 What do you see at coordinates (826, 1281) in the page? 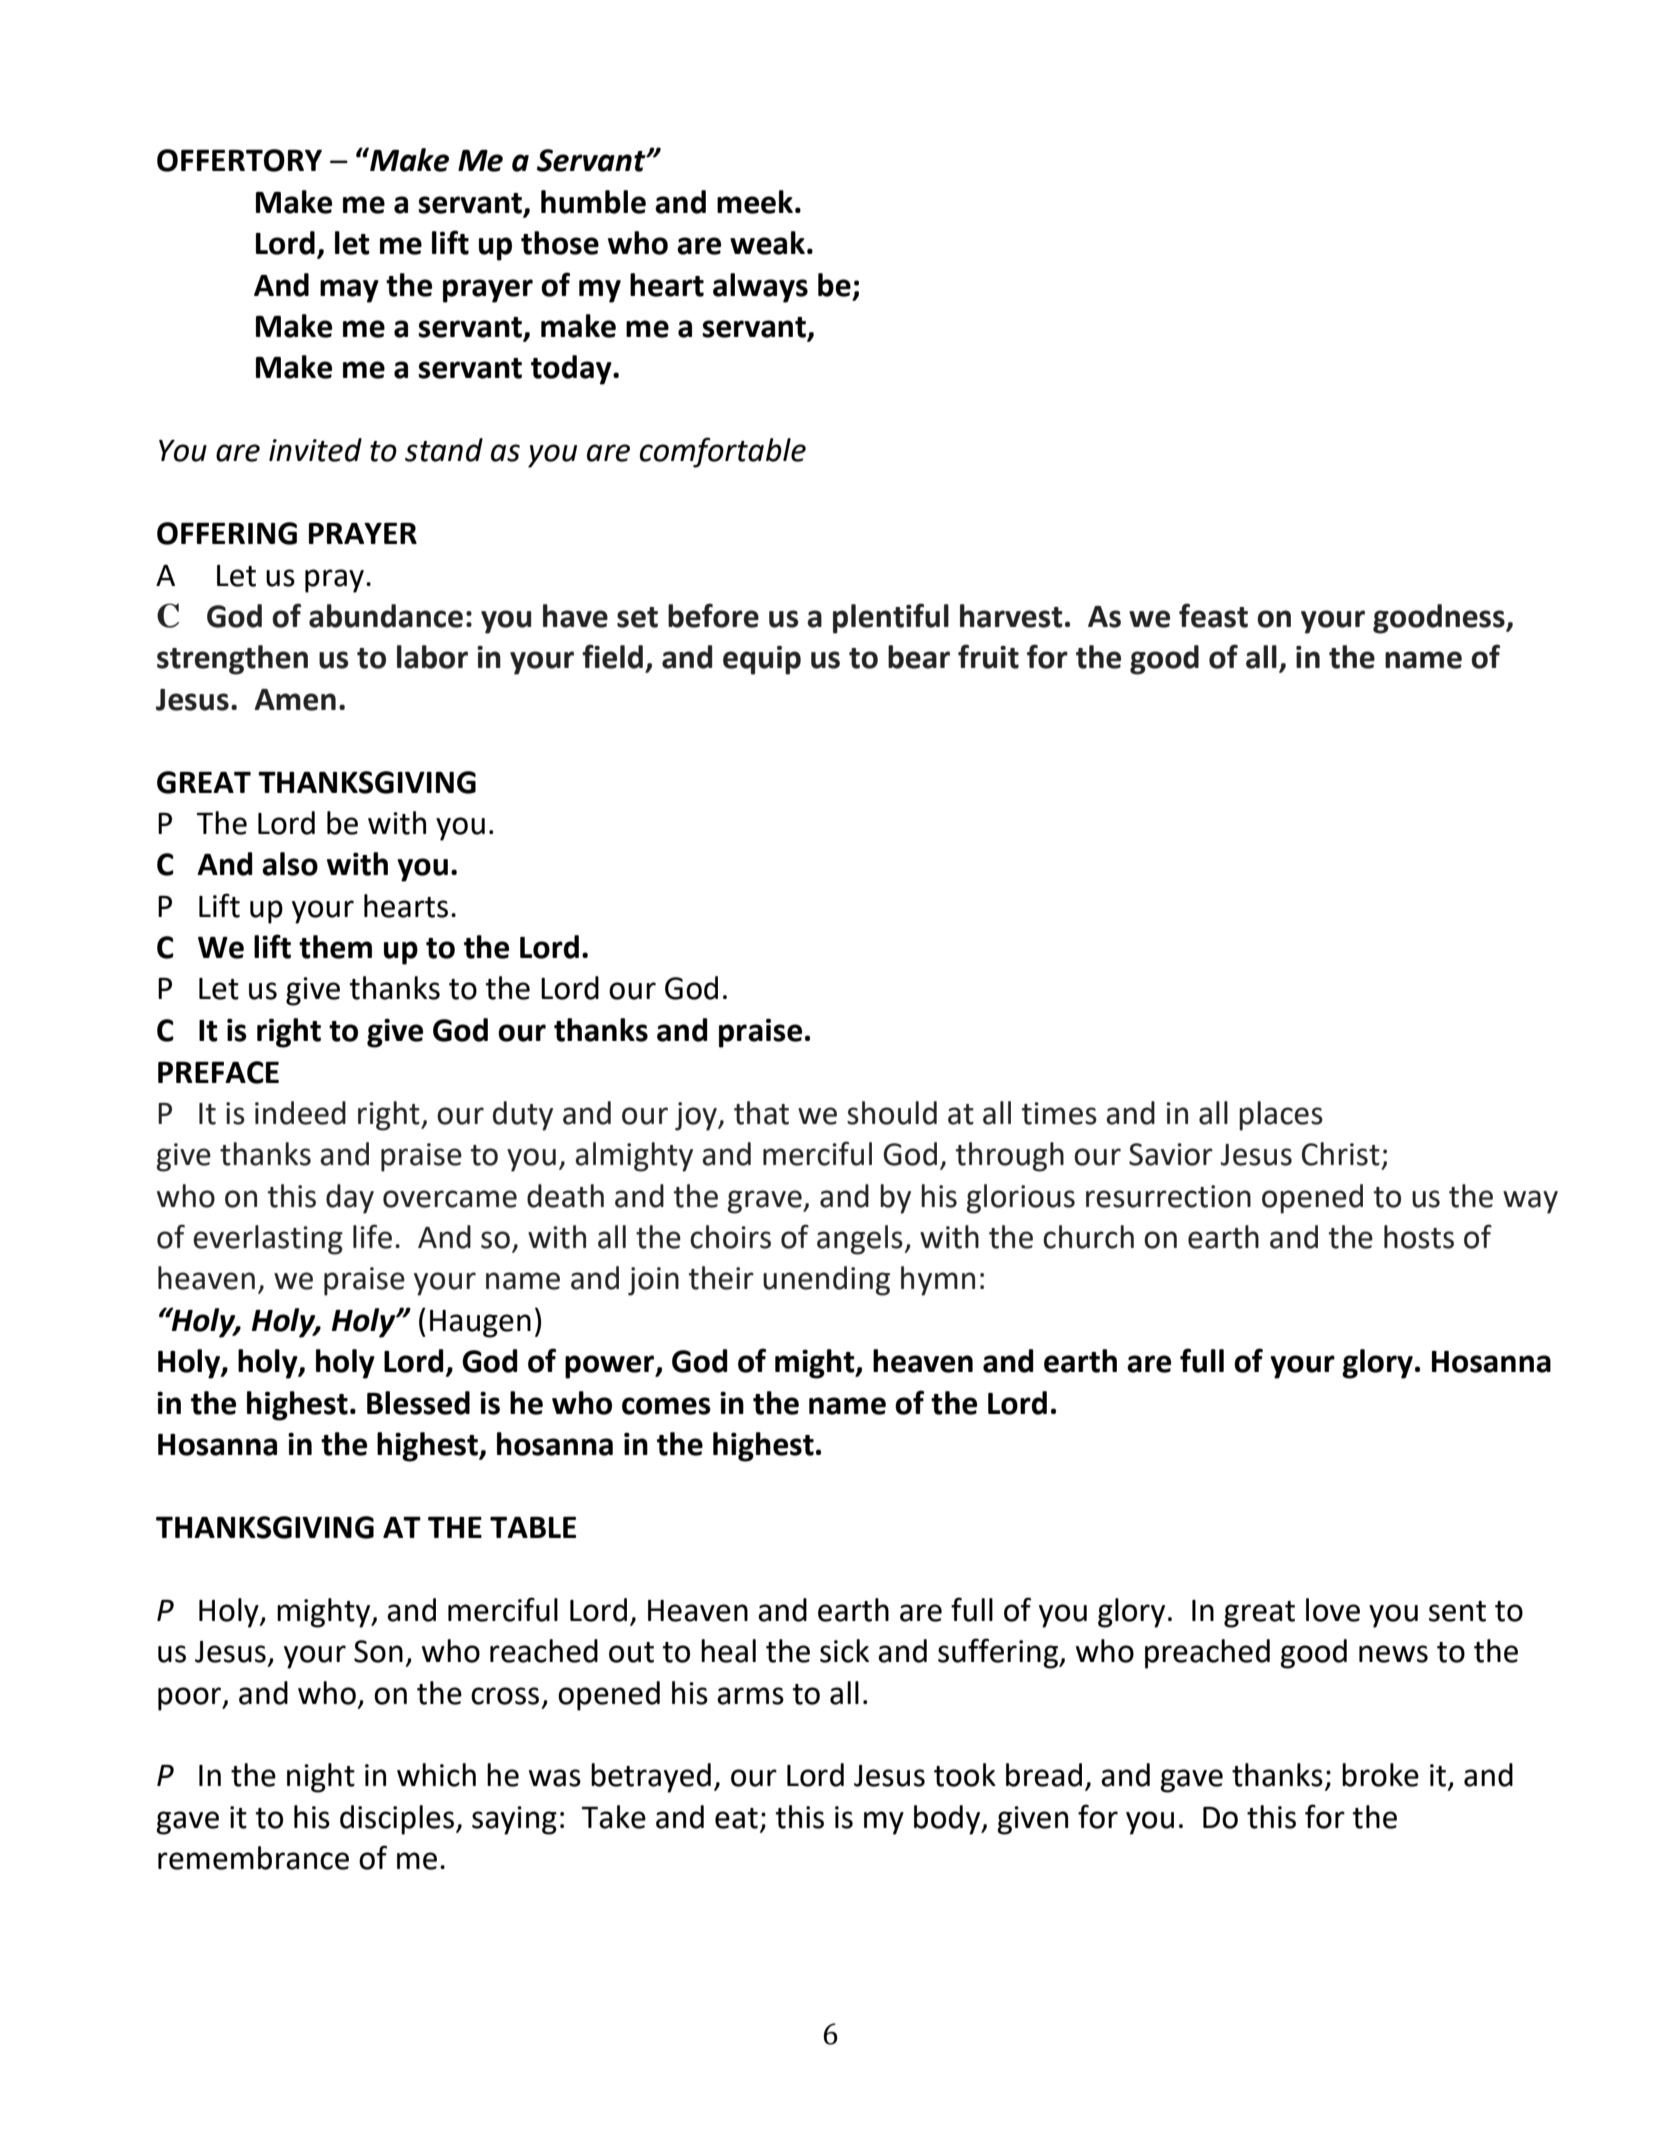
I see `unending` at bounding box center [826, 1281].
